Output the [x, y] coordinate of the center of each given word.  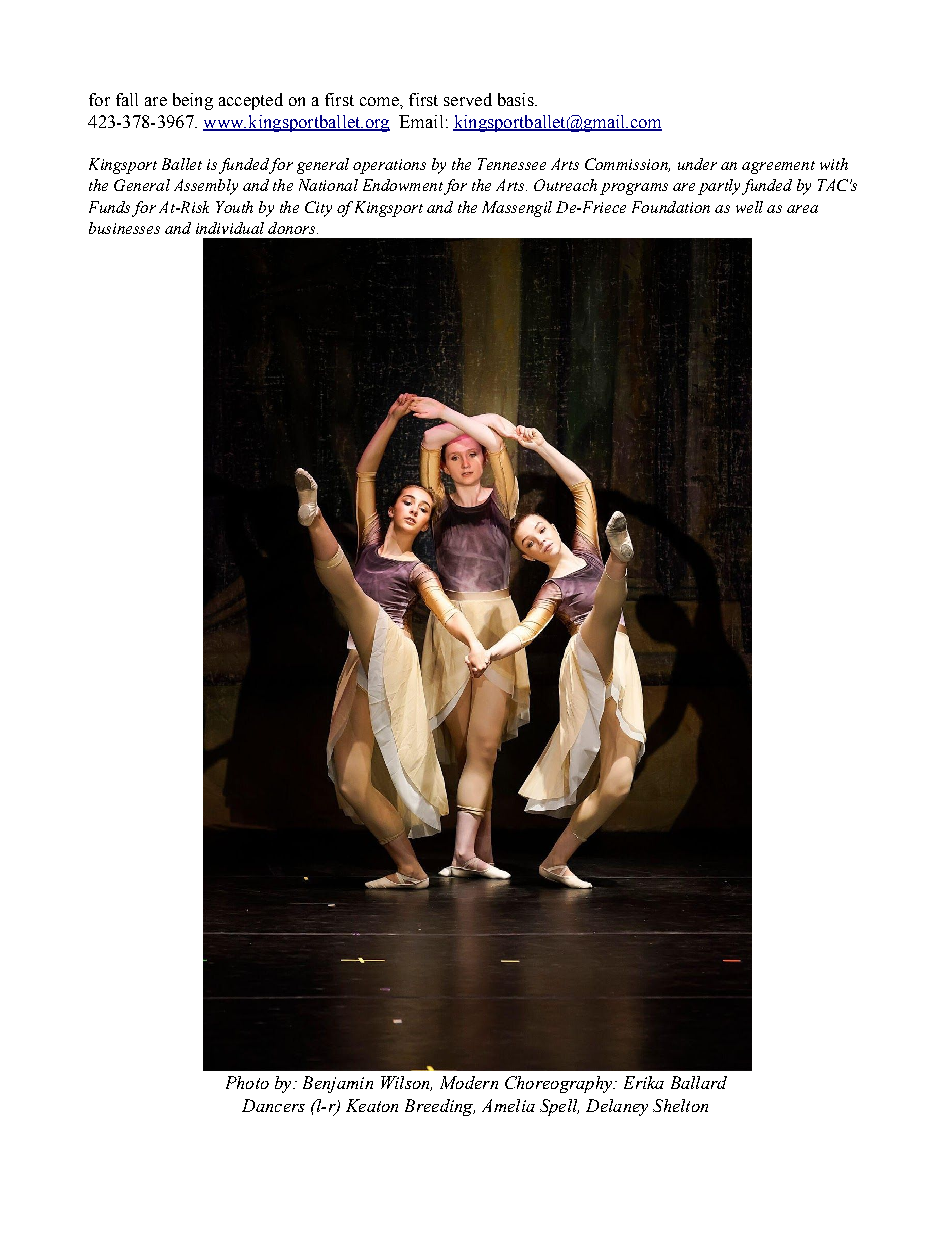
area [802, 209]
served [468, 99]
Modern [469, 1082]
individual [230, 228]
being [193, 101]
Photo [247, 1082]
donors [293, 228]
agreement [778, 167]
